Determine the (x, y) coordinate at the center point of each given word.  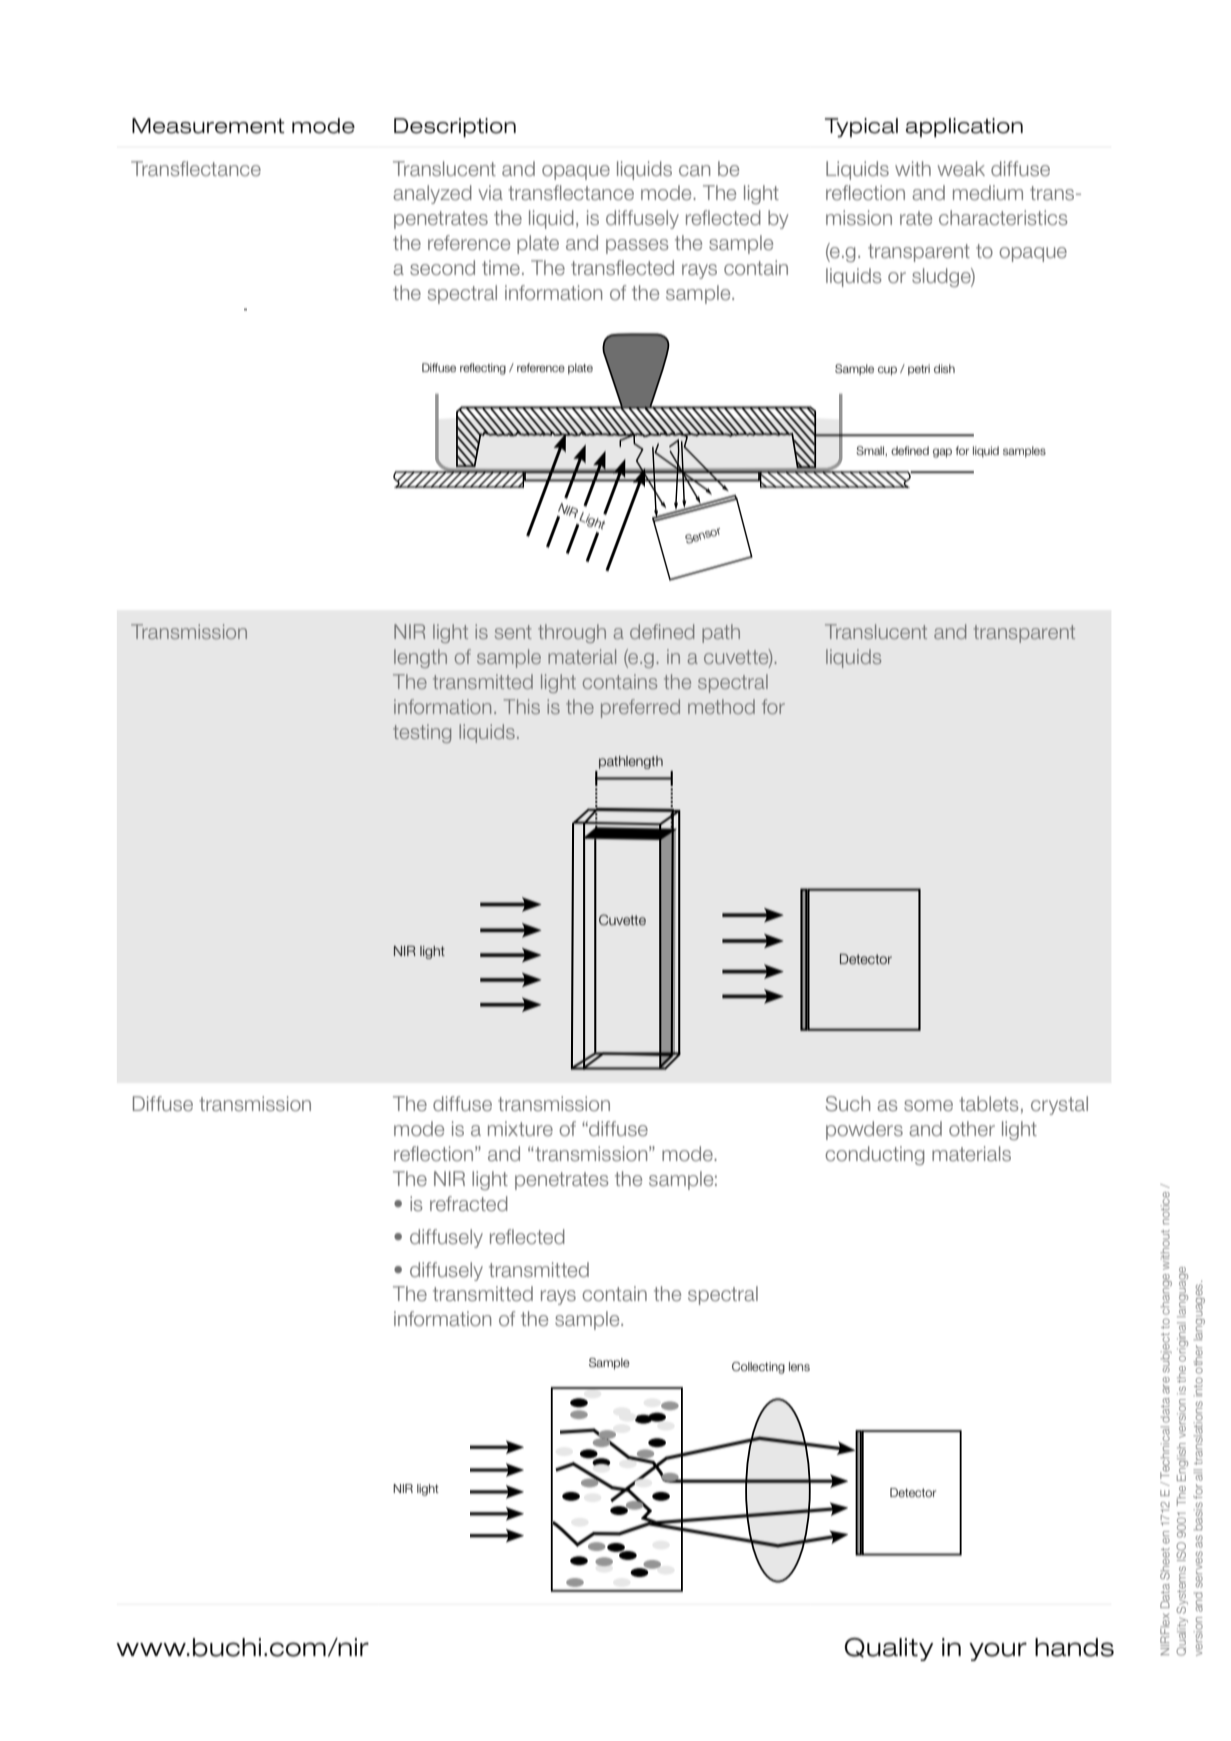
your (998, 1651)
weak (961, 168)
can (694, 170)
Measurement (208, 126)
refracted (469, 1203)
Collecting (758, 1368)
